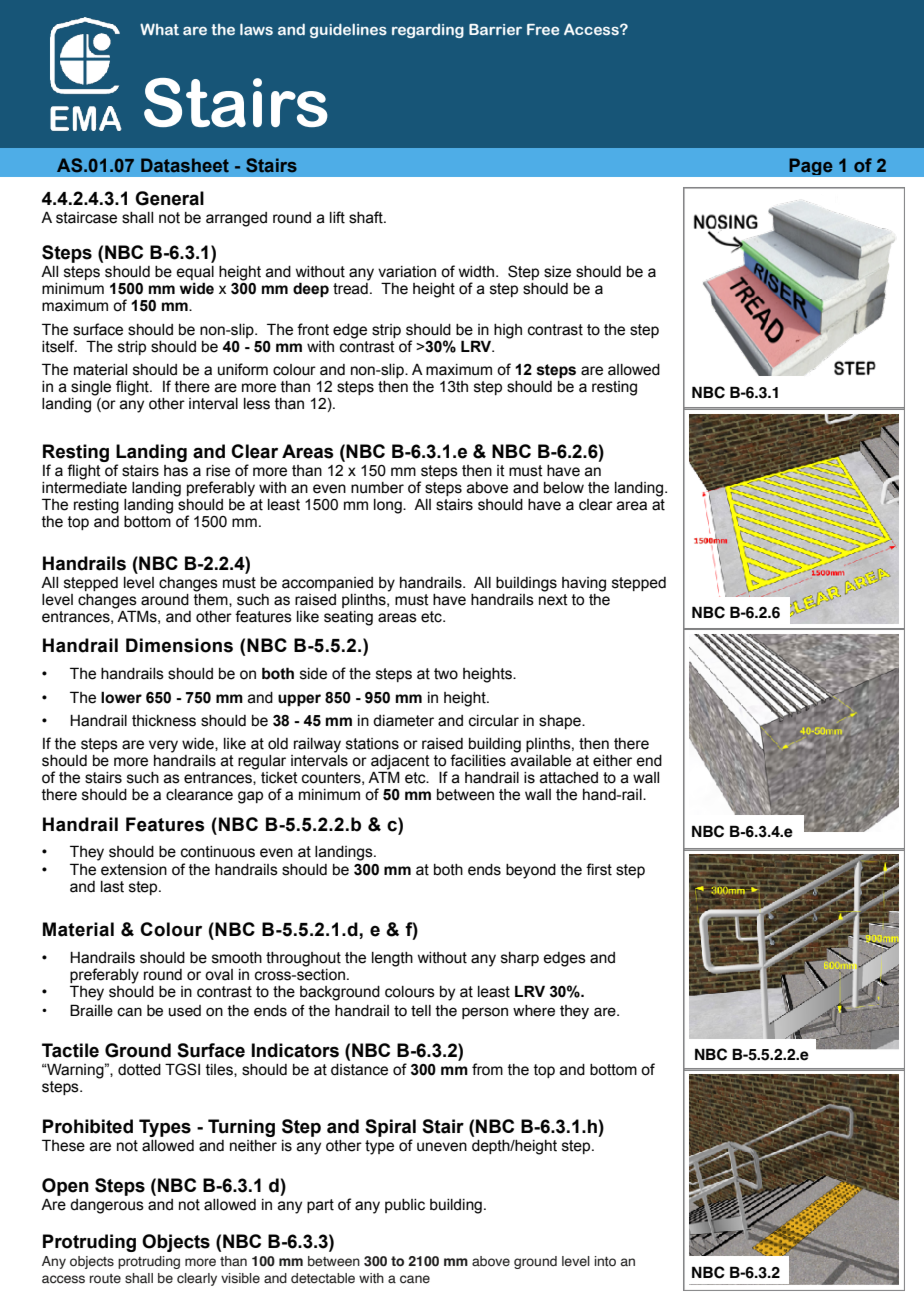  I want to click on dangerous, so click(107, 1206).
